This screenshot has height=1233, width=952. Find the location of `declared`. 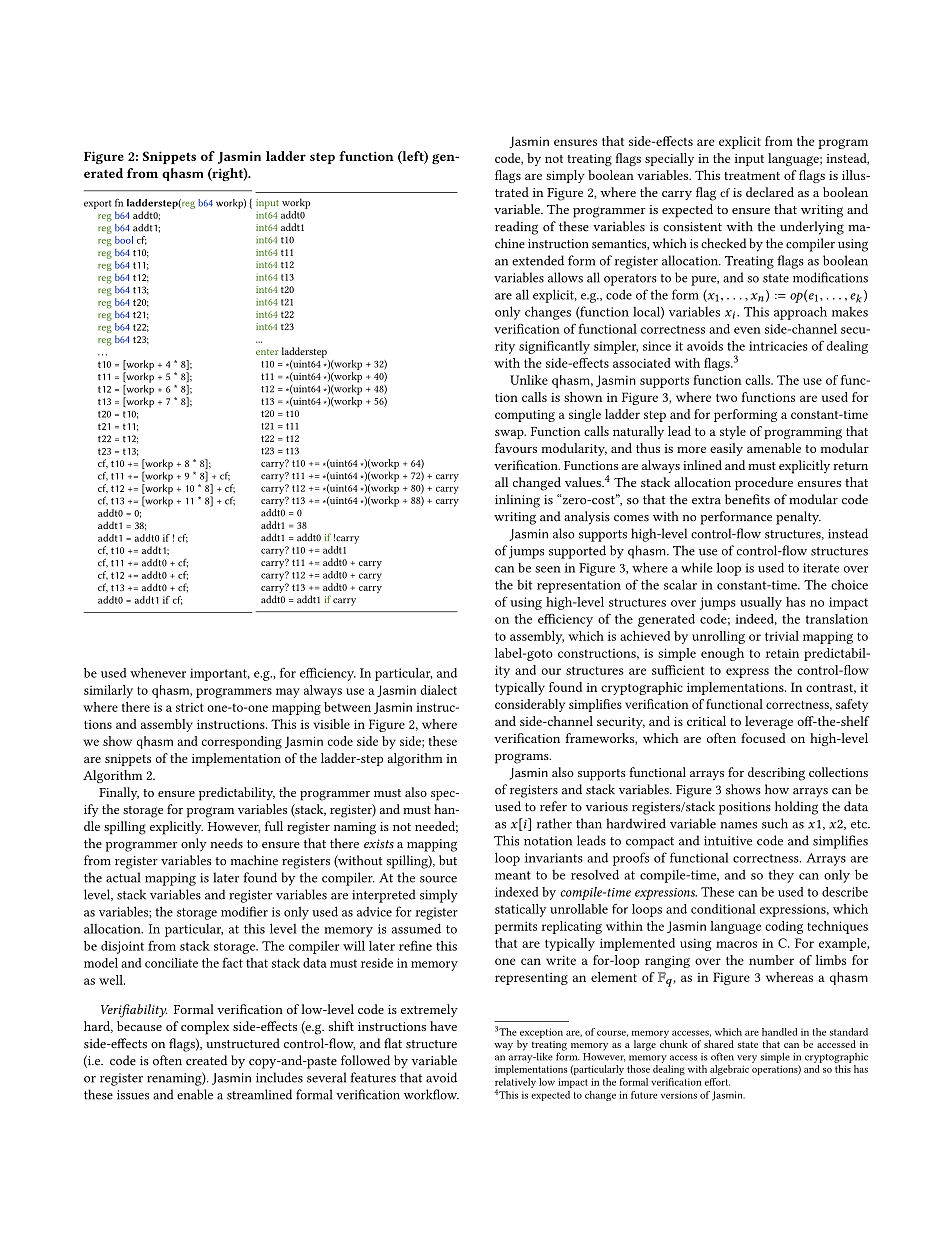

declared is located at coordinates (770, 192).
